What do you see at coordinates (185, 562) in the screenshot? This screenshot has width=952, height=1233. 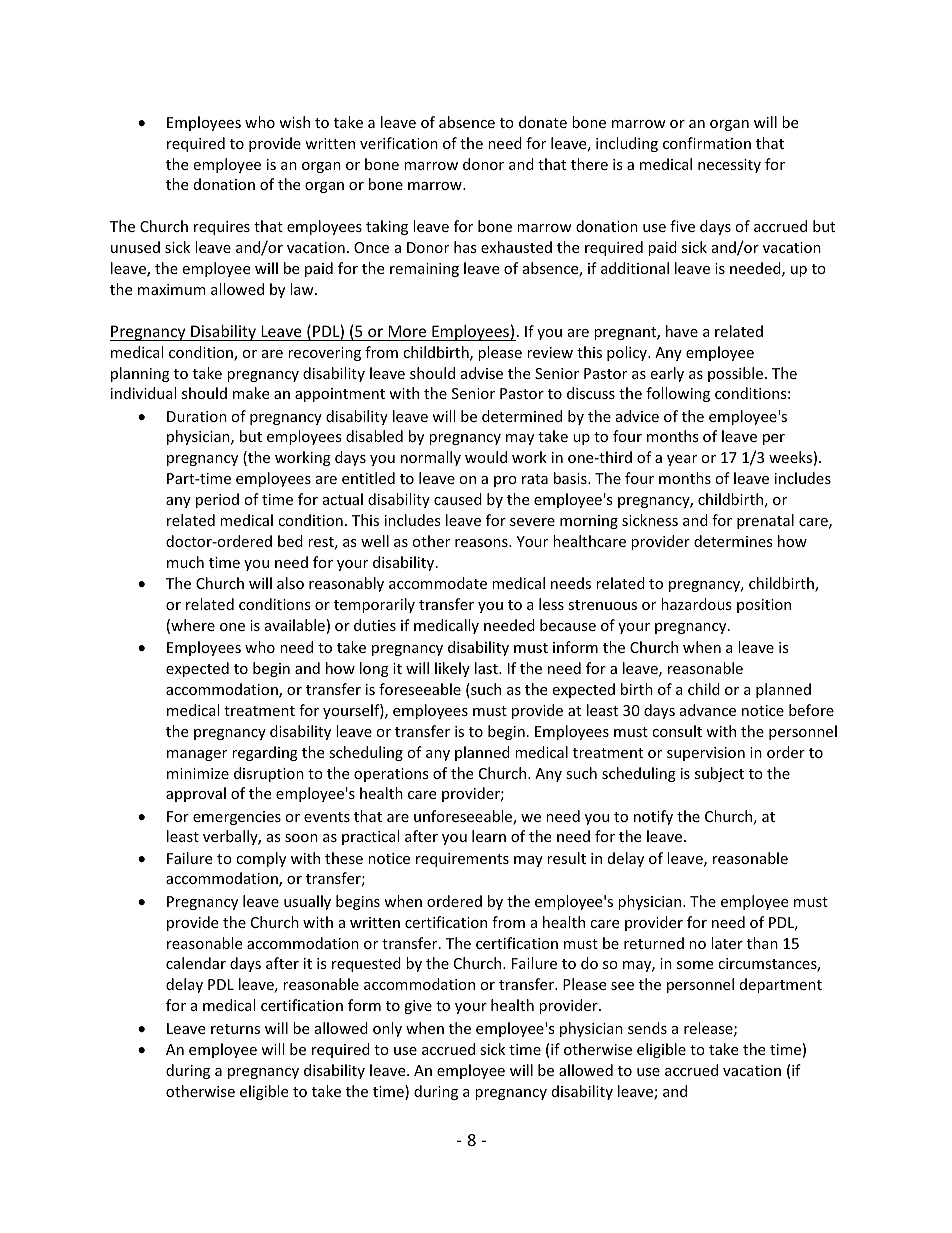 I see `much` at bounding box center [185, 562].
